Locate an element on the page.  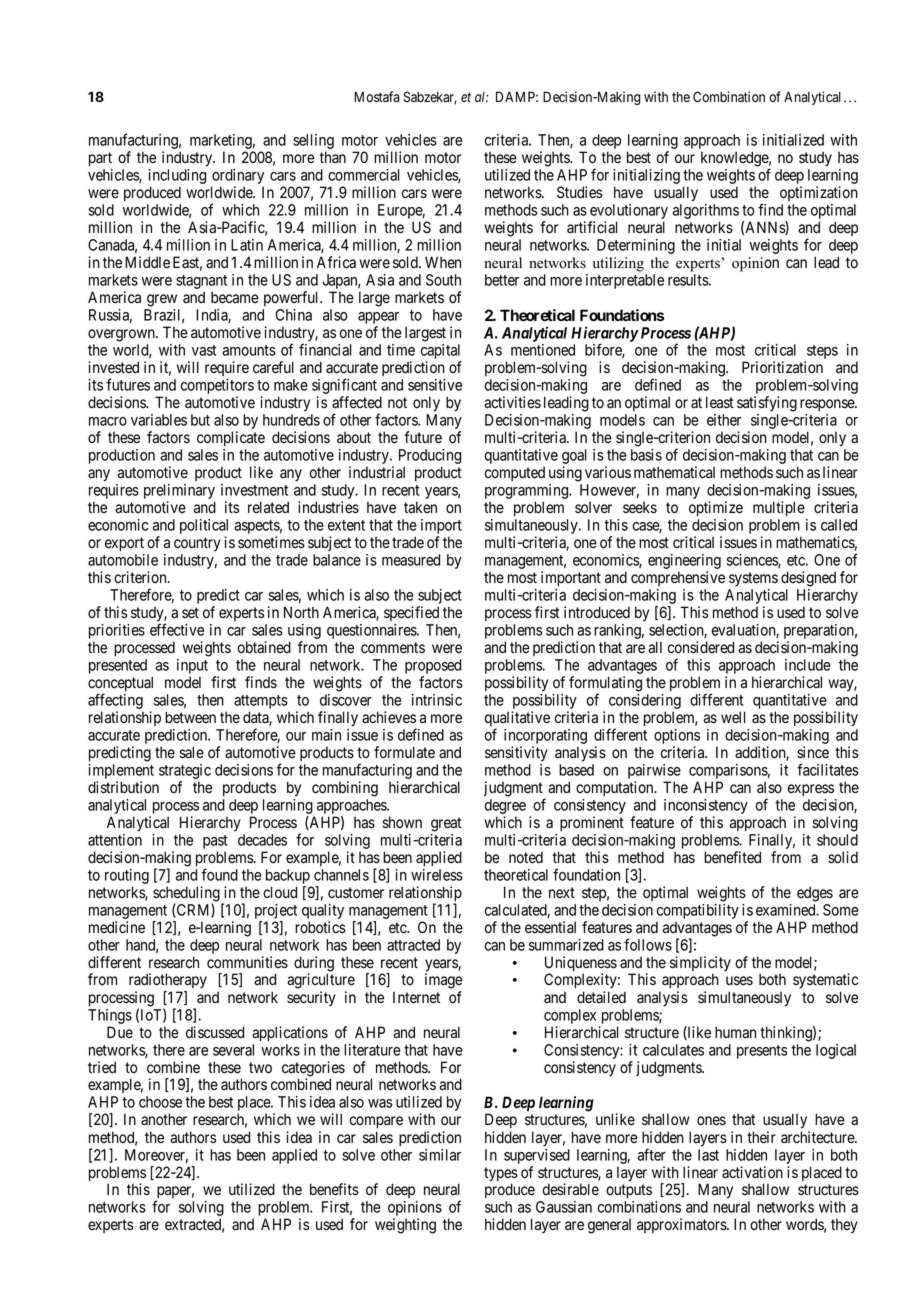
attracted is located at coordinates (413, 945).
